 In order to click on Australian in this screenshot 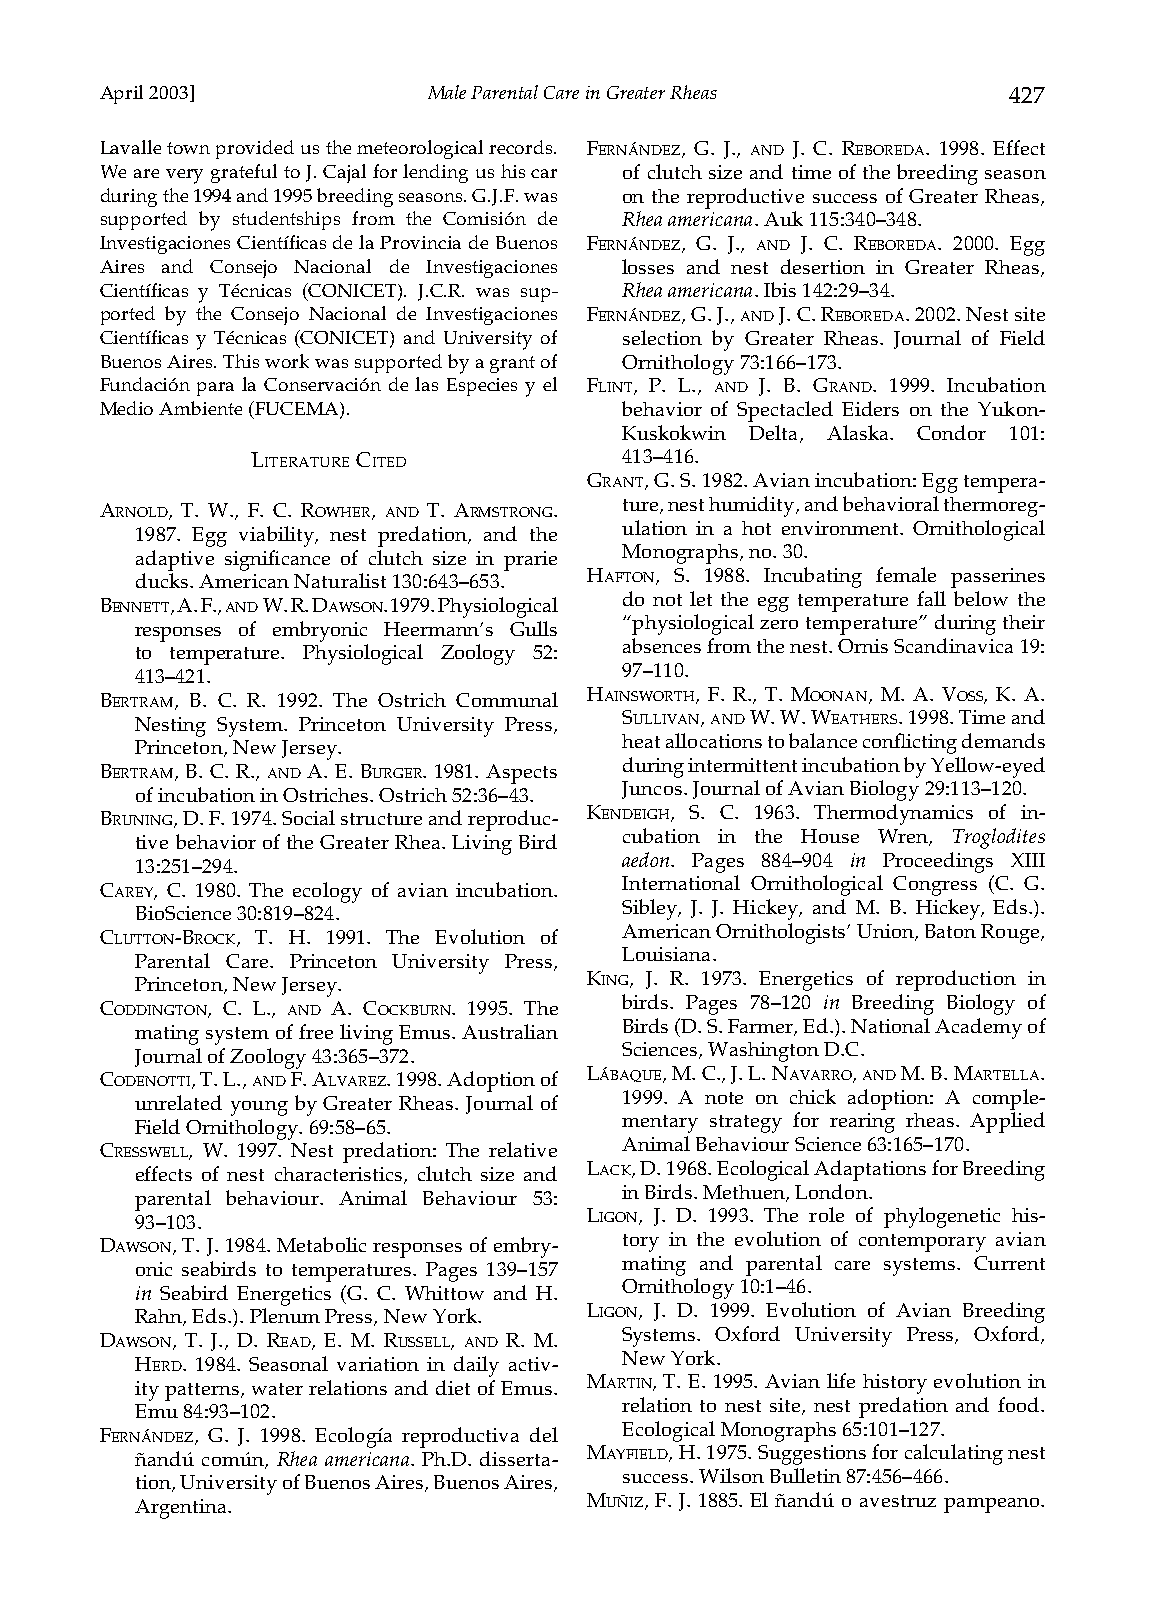, I will do `click(510, 1031)`.
